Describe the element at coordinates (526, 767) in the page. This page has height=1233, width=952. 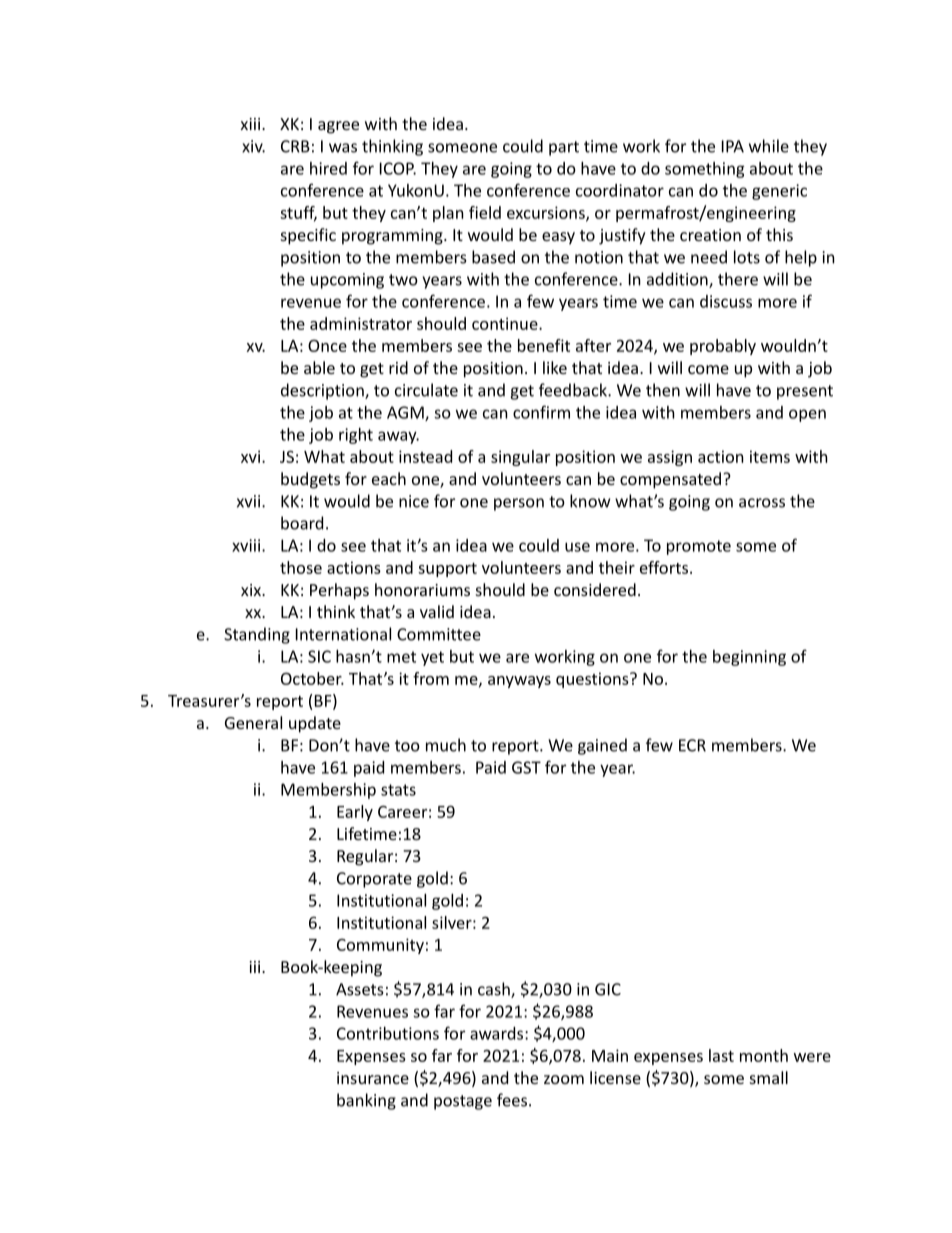
I see `GST` at that location.
